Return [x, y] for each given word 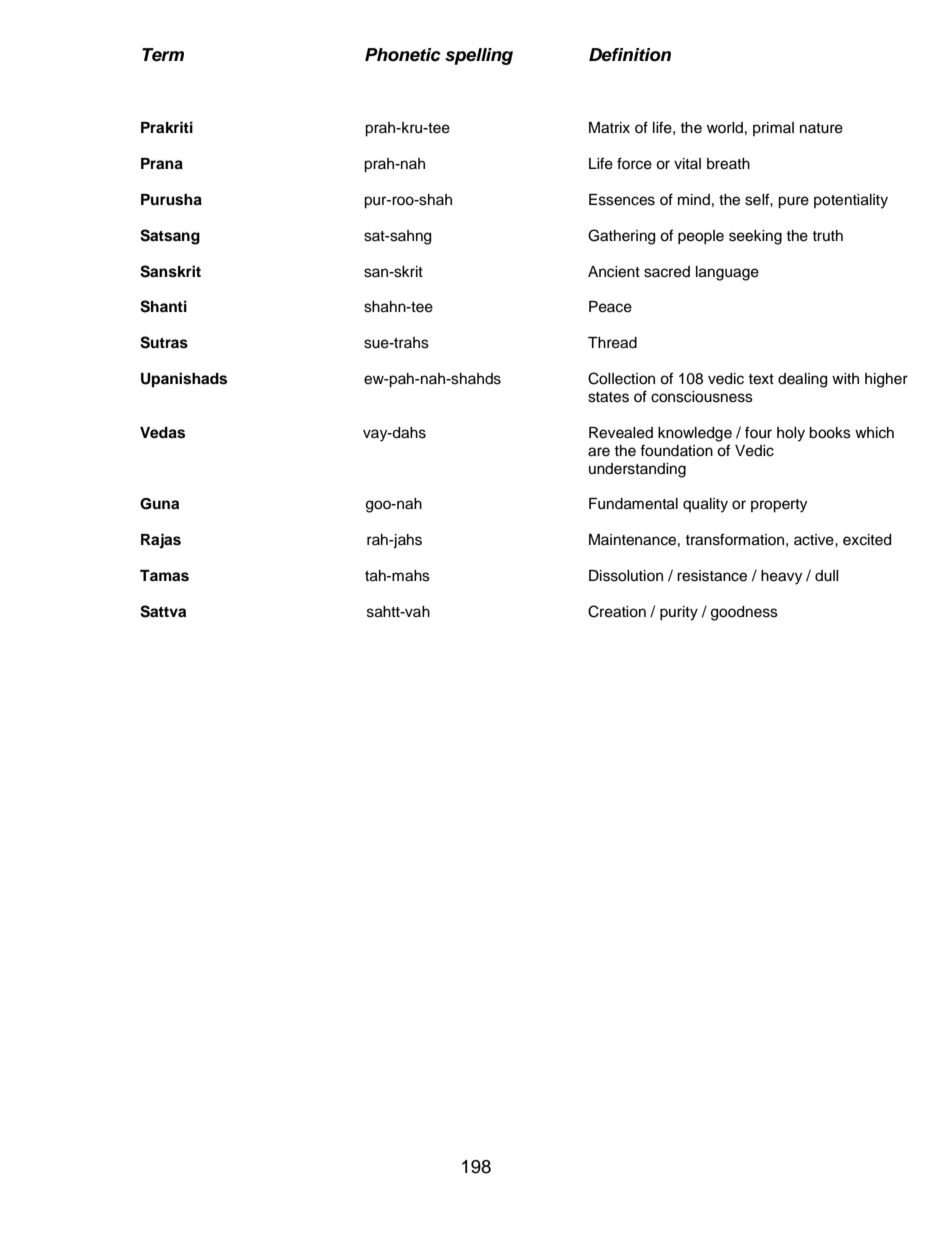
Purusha [171, 200]
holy [791, 434]
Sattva [163, 611]
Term [163, 55]
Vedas [162, 433]
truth [827, 235]
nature [821, 128]
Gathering [621, 237]
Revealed [621, 433]
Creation [617, 611]
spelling [479, 56]
